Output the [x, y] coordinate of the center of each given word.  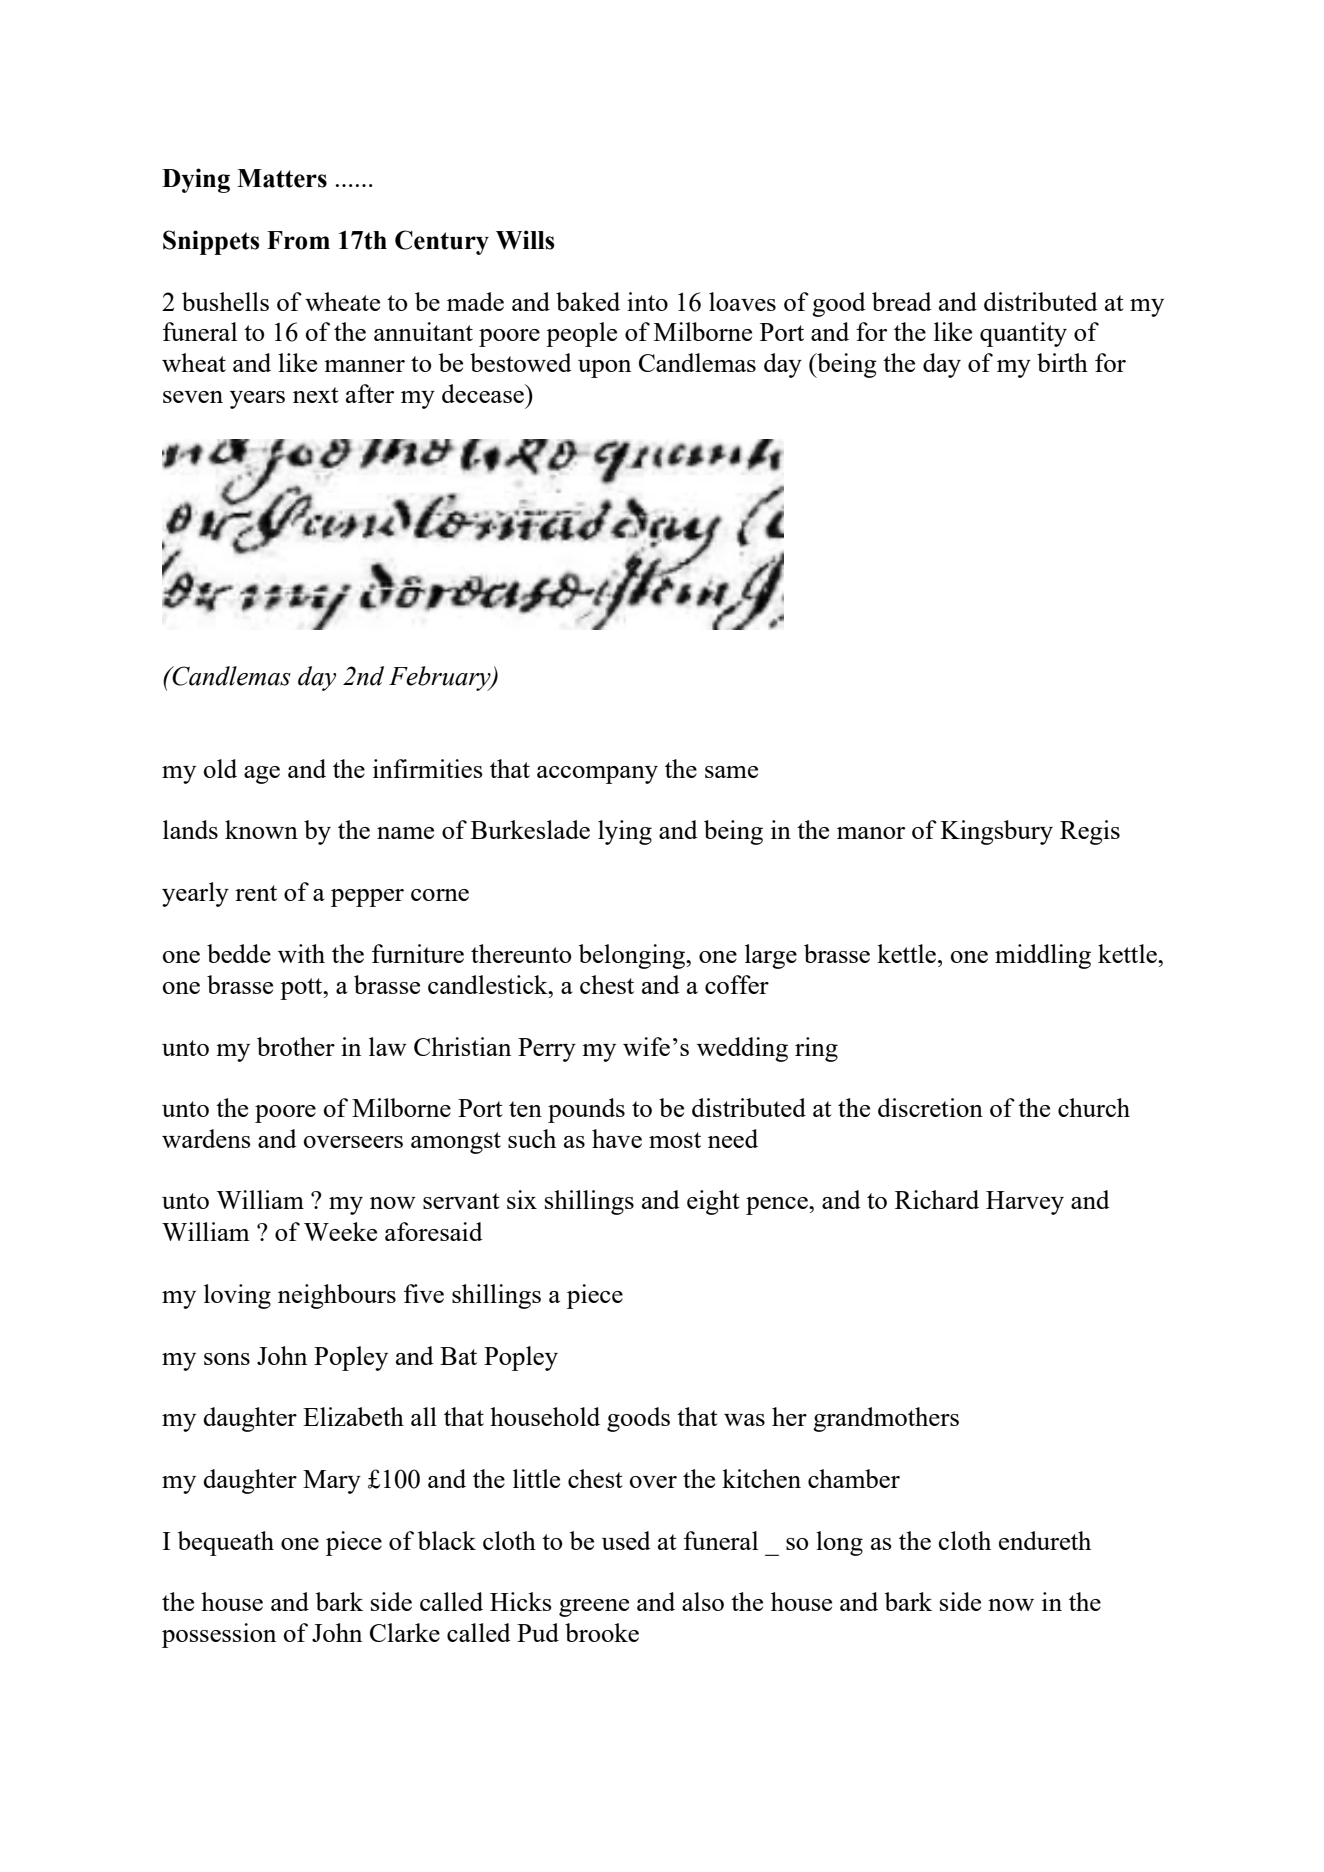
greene [594, 1608]
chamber [854, 1478]
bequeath [226, 1543]
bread [902, 301]
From [298, 240]
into [647, 301]
